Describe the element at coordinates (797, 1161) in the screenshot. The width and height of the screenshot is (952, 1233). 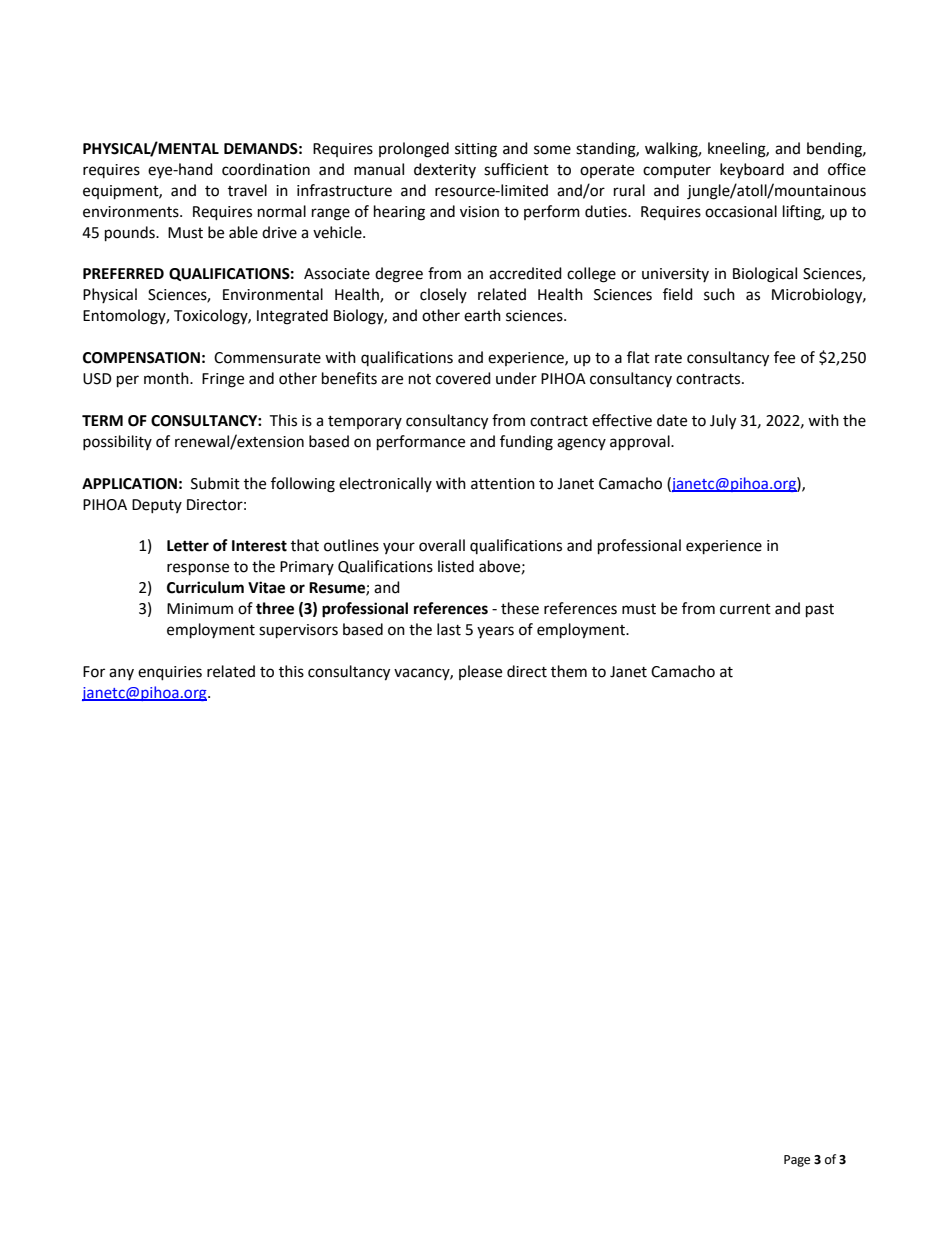
I see `Page` at that location.
